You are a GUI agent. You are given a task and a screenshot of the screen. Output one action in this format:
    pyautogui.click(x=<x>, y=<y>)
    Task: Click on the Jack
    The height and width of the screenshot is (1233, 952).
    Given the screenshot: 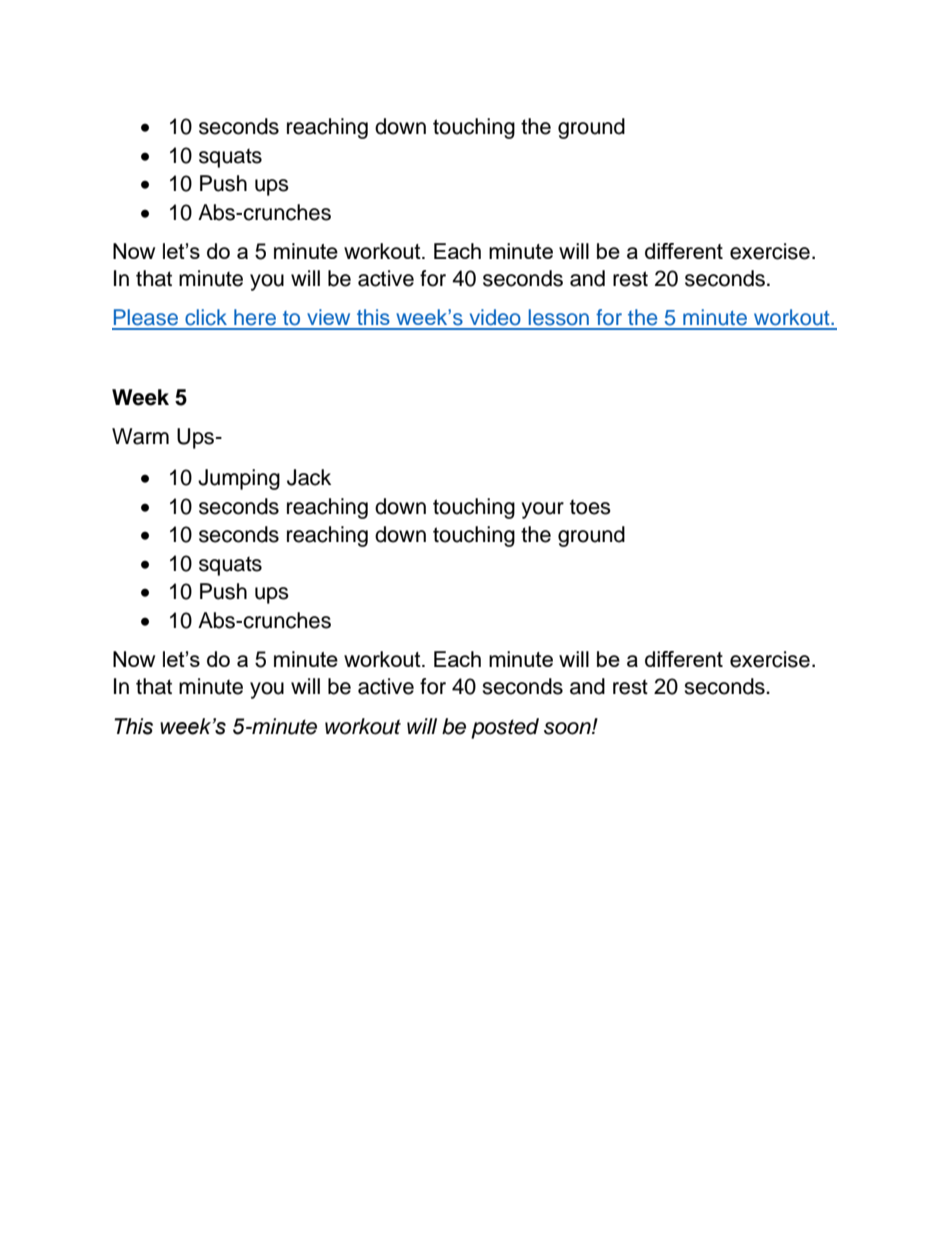 What is the action you would take?
    pyautogui.click(x=309, y=477)
